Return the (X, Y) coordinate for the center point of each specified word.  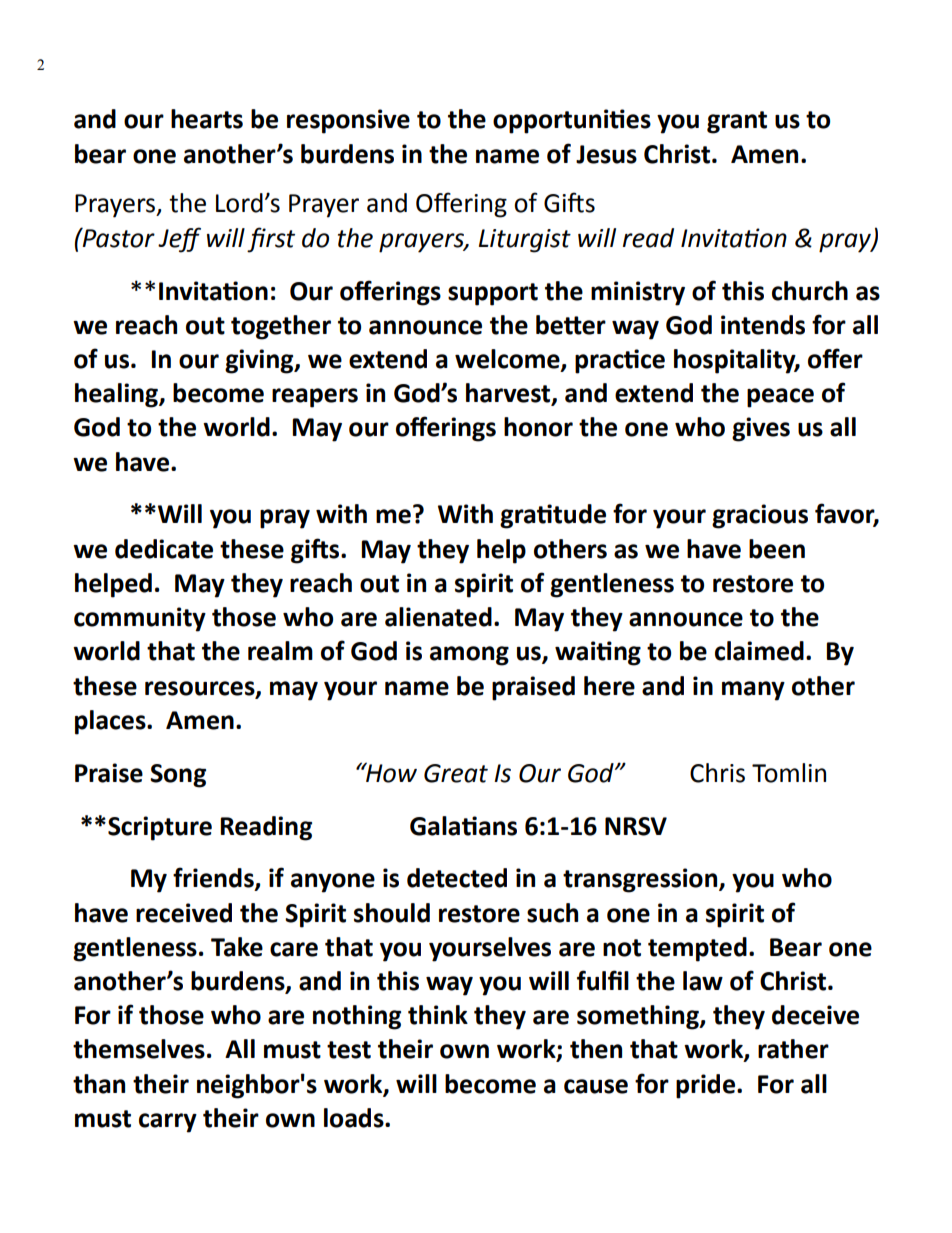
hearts (207, 119)
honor (538, 427)
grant (737, 122)
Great (456, 773)
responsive (348, 121)
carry (168, 1123)
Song (178, 776)
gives (761, 429)
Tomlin (789, 773)
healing (117, 395)
